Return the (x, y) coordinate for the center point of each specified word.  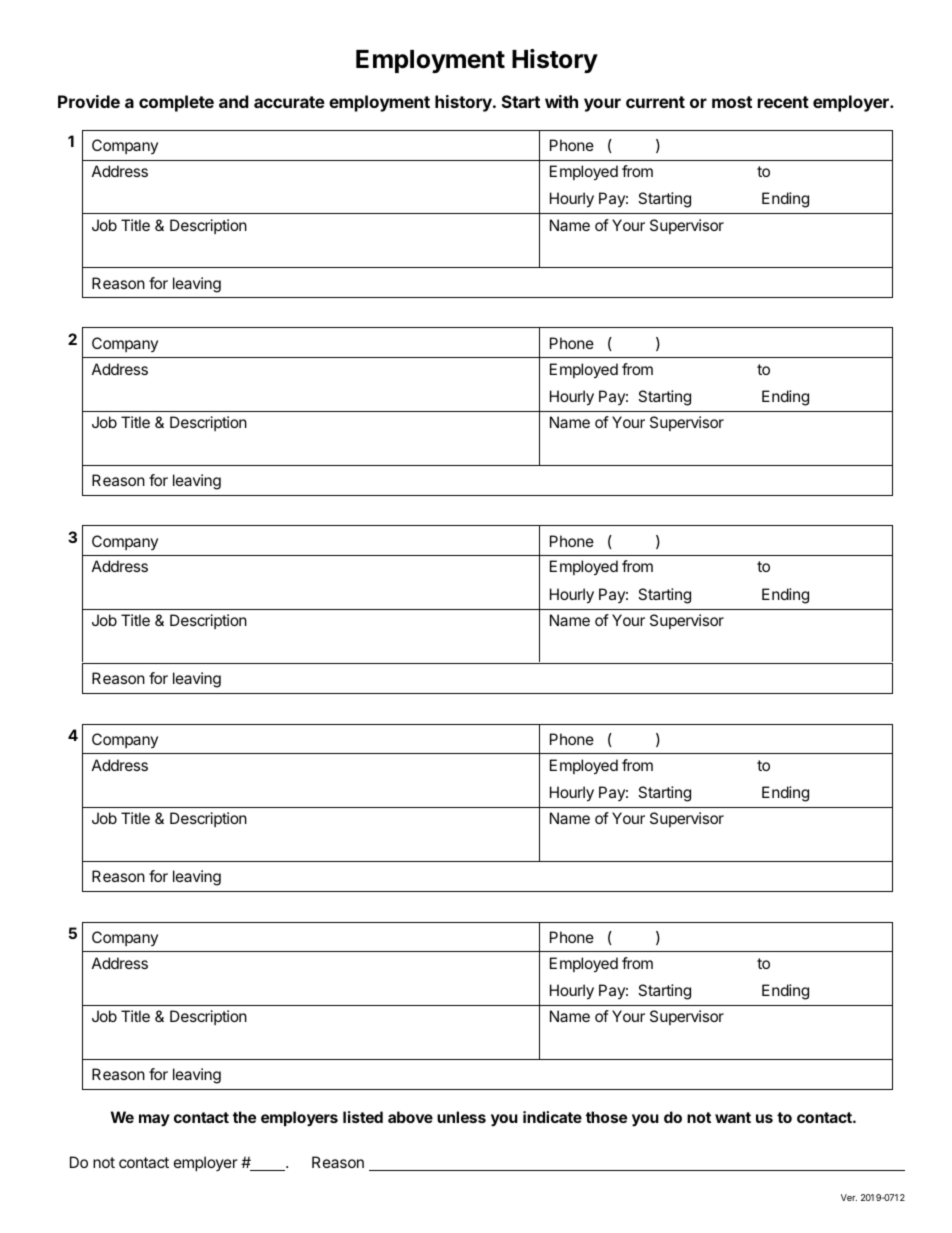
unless (461, 1117)
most (732, 102)
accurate (289, 102)
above (410, 1117)
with (561, 101)
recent (783, 102)
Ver (849, 1197)
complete (176, 103)
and (234, 101)
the (244, 1117)
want (733, 1117)
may (154, 1120)
